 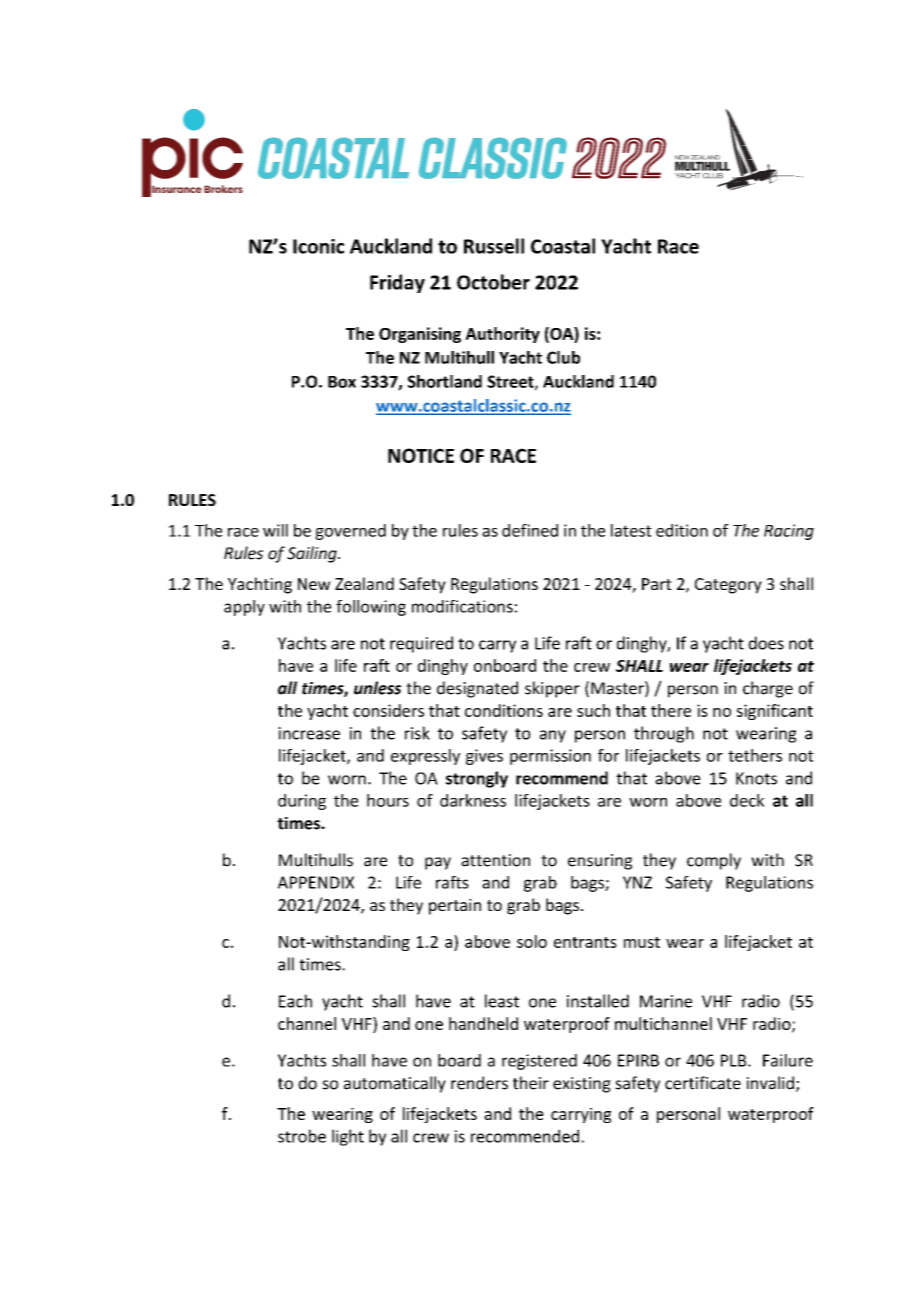 What do you see at coordinates (302, 1136) in the screenshot?
I see `strobe` at bounding box center [302, 1136].
